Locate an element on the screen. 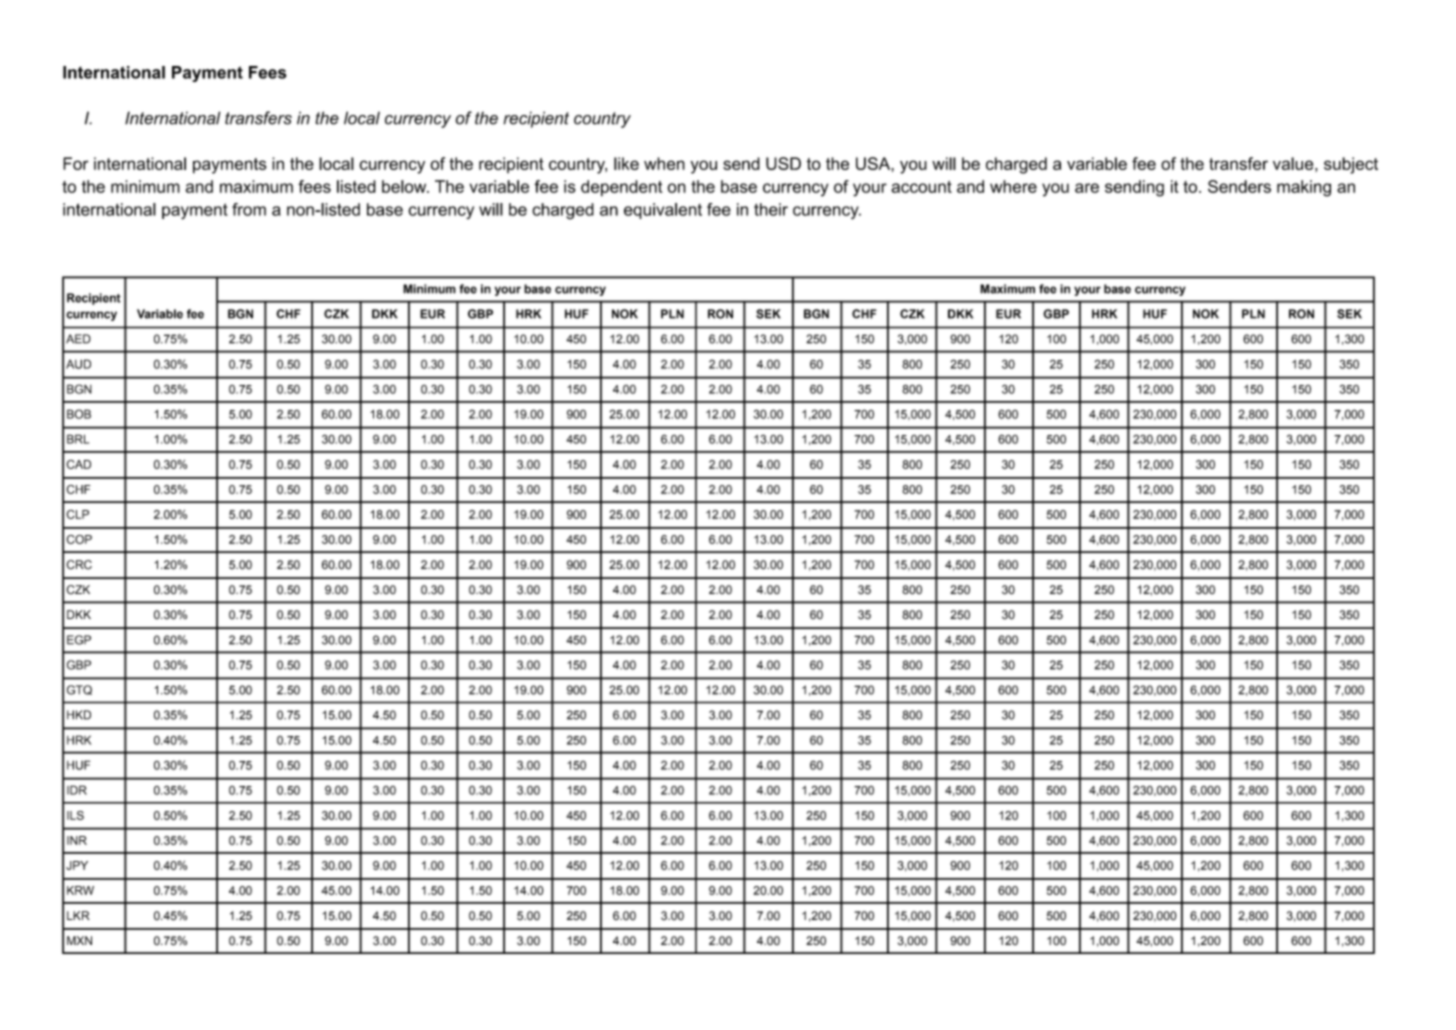  from is located at coordinates (249, 209).
